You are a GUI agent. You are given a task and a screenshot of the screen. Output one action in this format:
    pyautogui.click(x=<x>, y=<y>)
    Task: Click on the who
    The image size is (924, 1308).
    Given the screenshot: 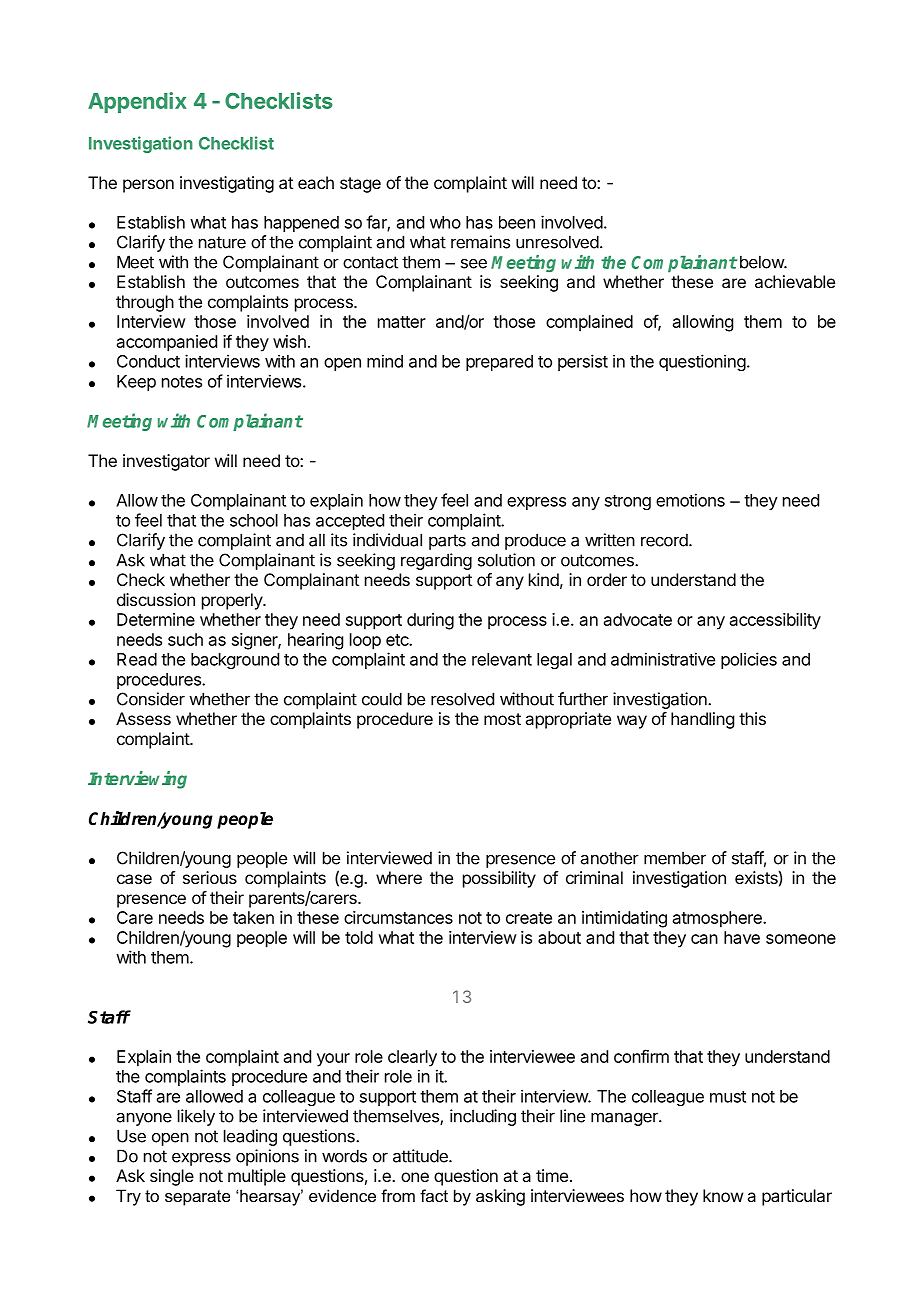 What is the action you would take?
    pyautogui.click(x=445, y=222)
